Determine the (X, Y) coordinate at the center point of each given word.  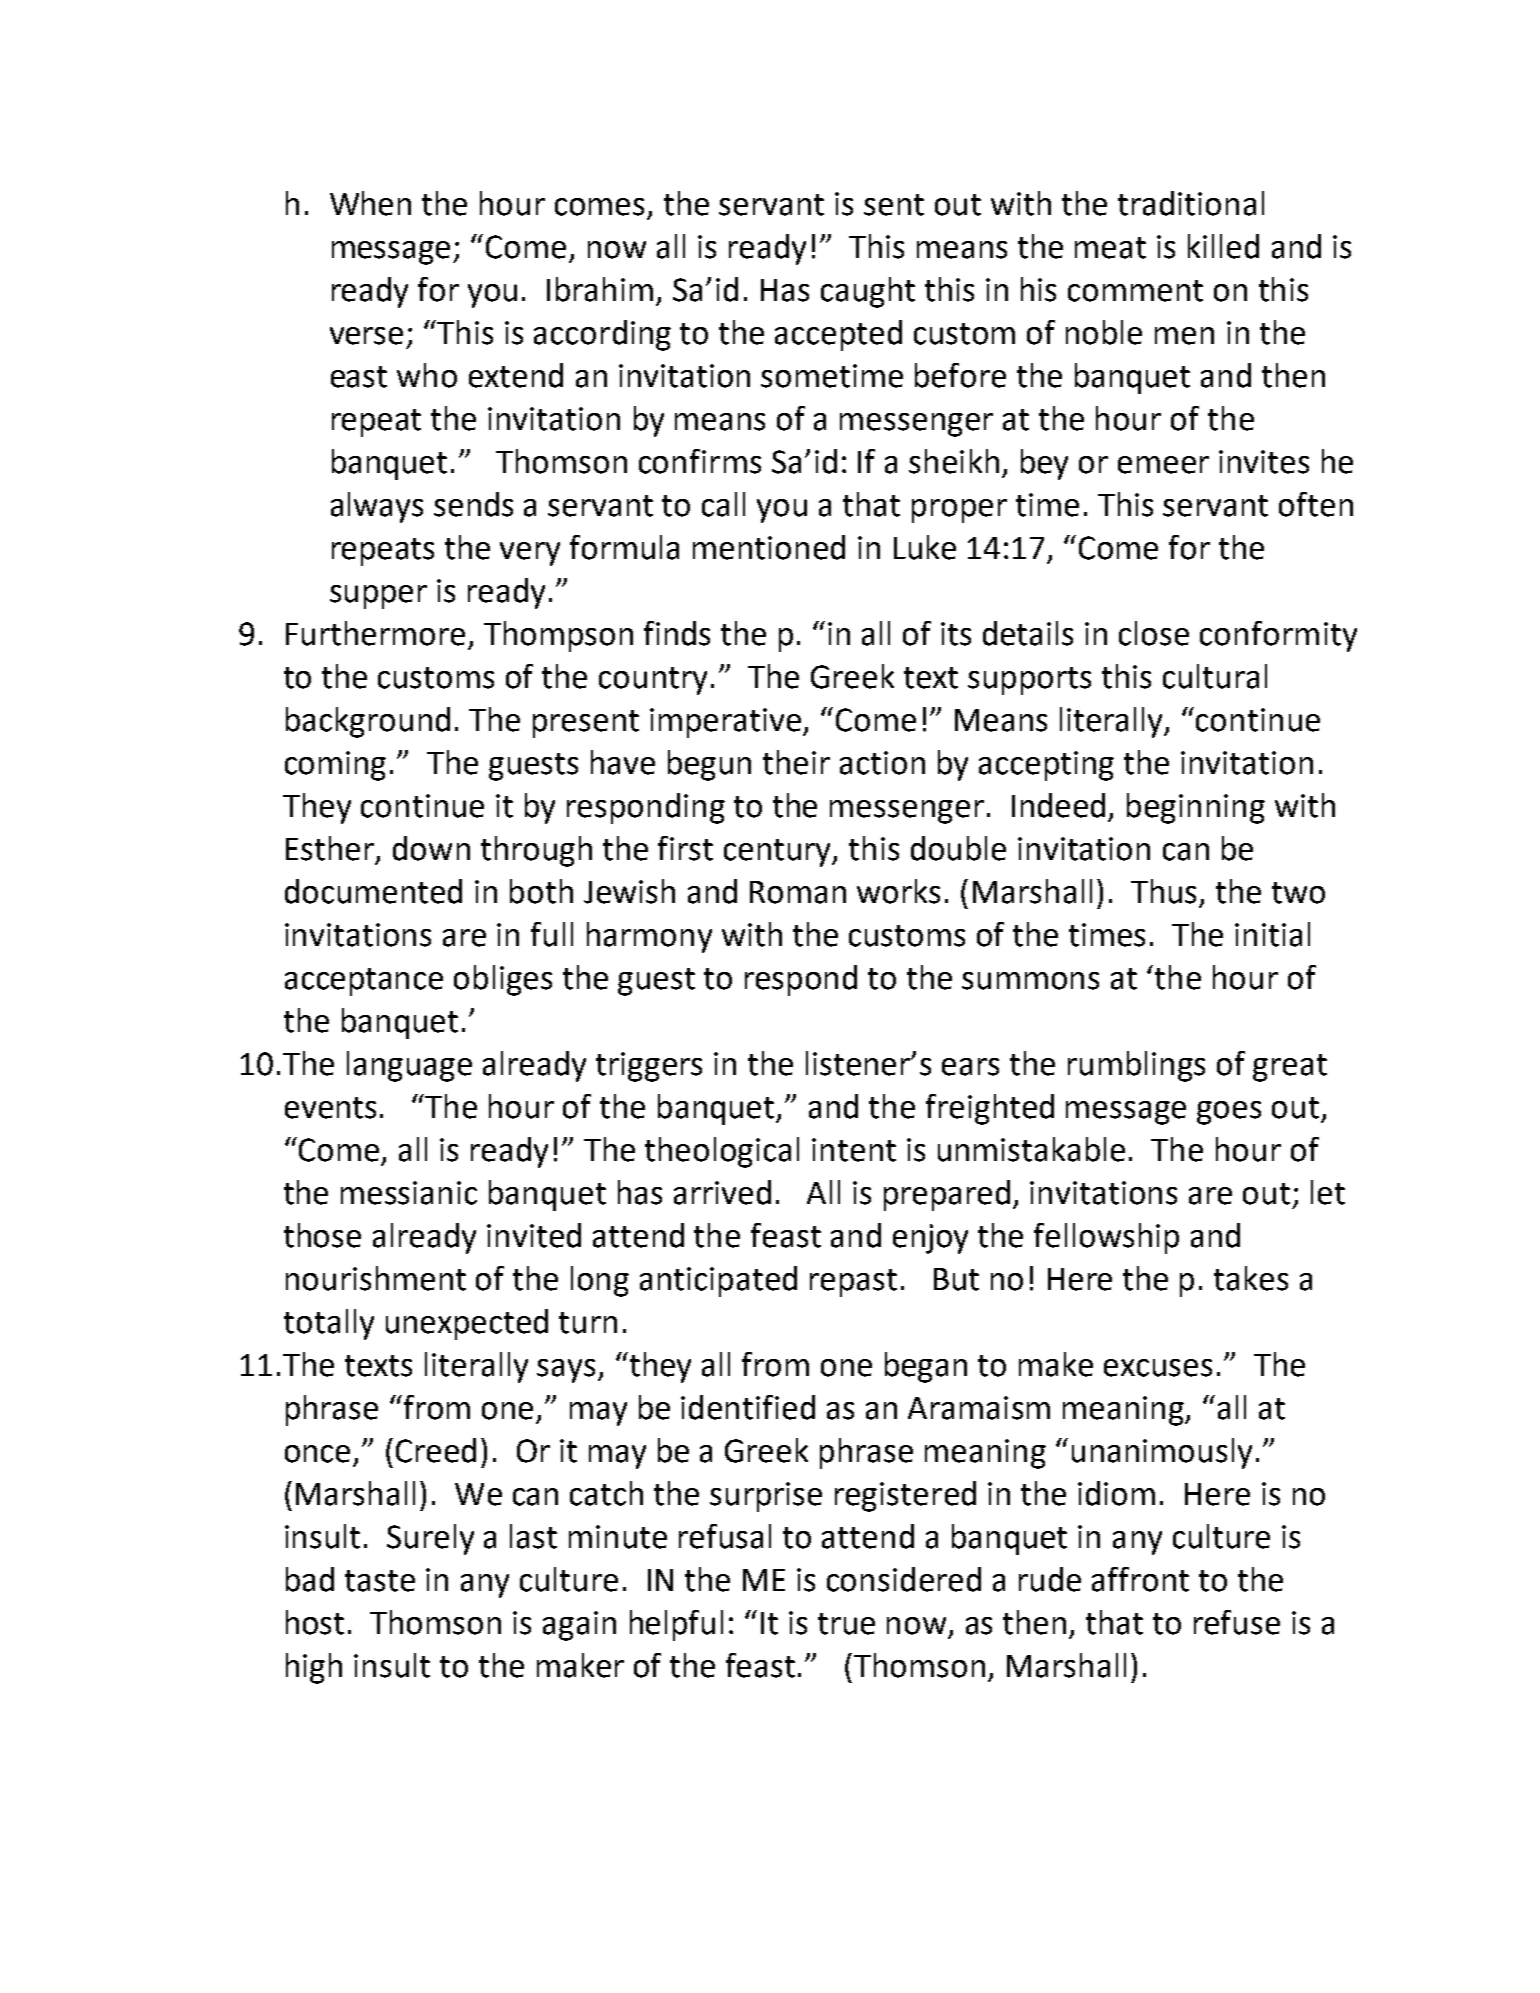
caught (868, 292)
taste (380, 1581)
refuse (1237, 1622)
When (370, 203)
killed (1223, 246)
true (846, 1624)
